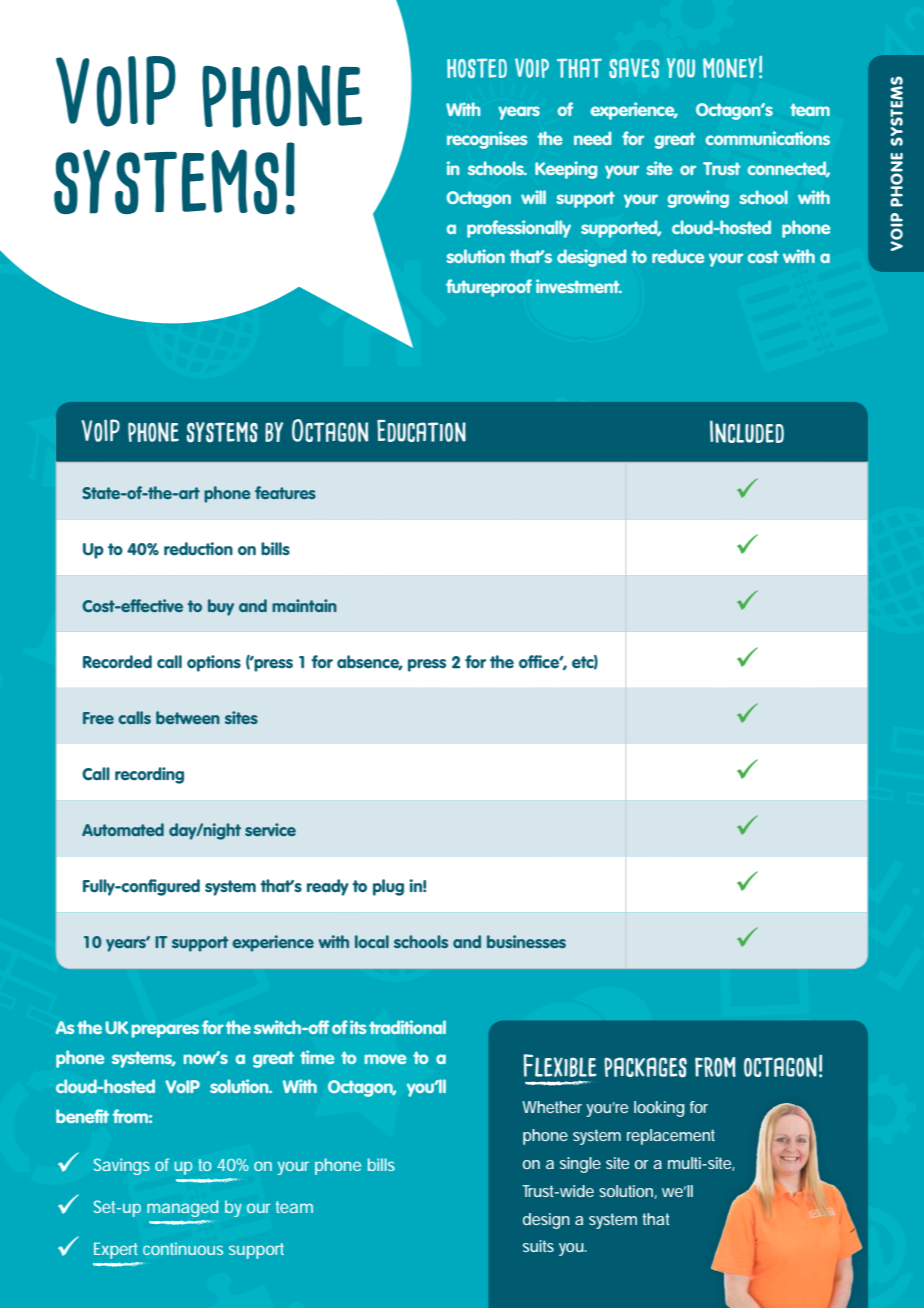  Describe the element at coordinates (747, 431) in the screenshot. I see `Included` at that location.
